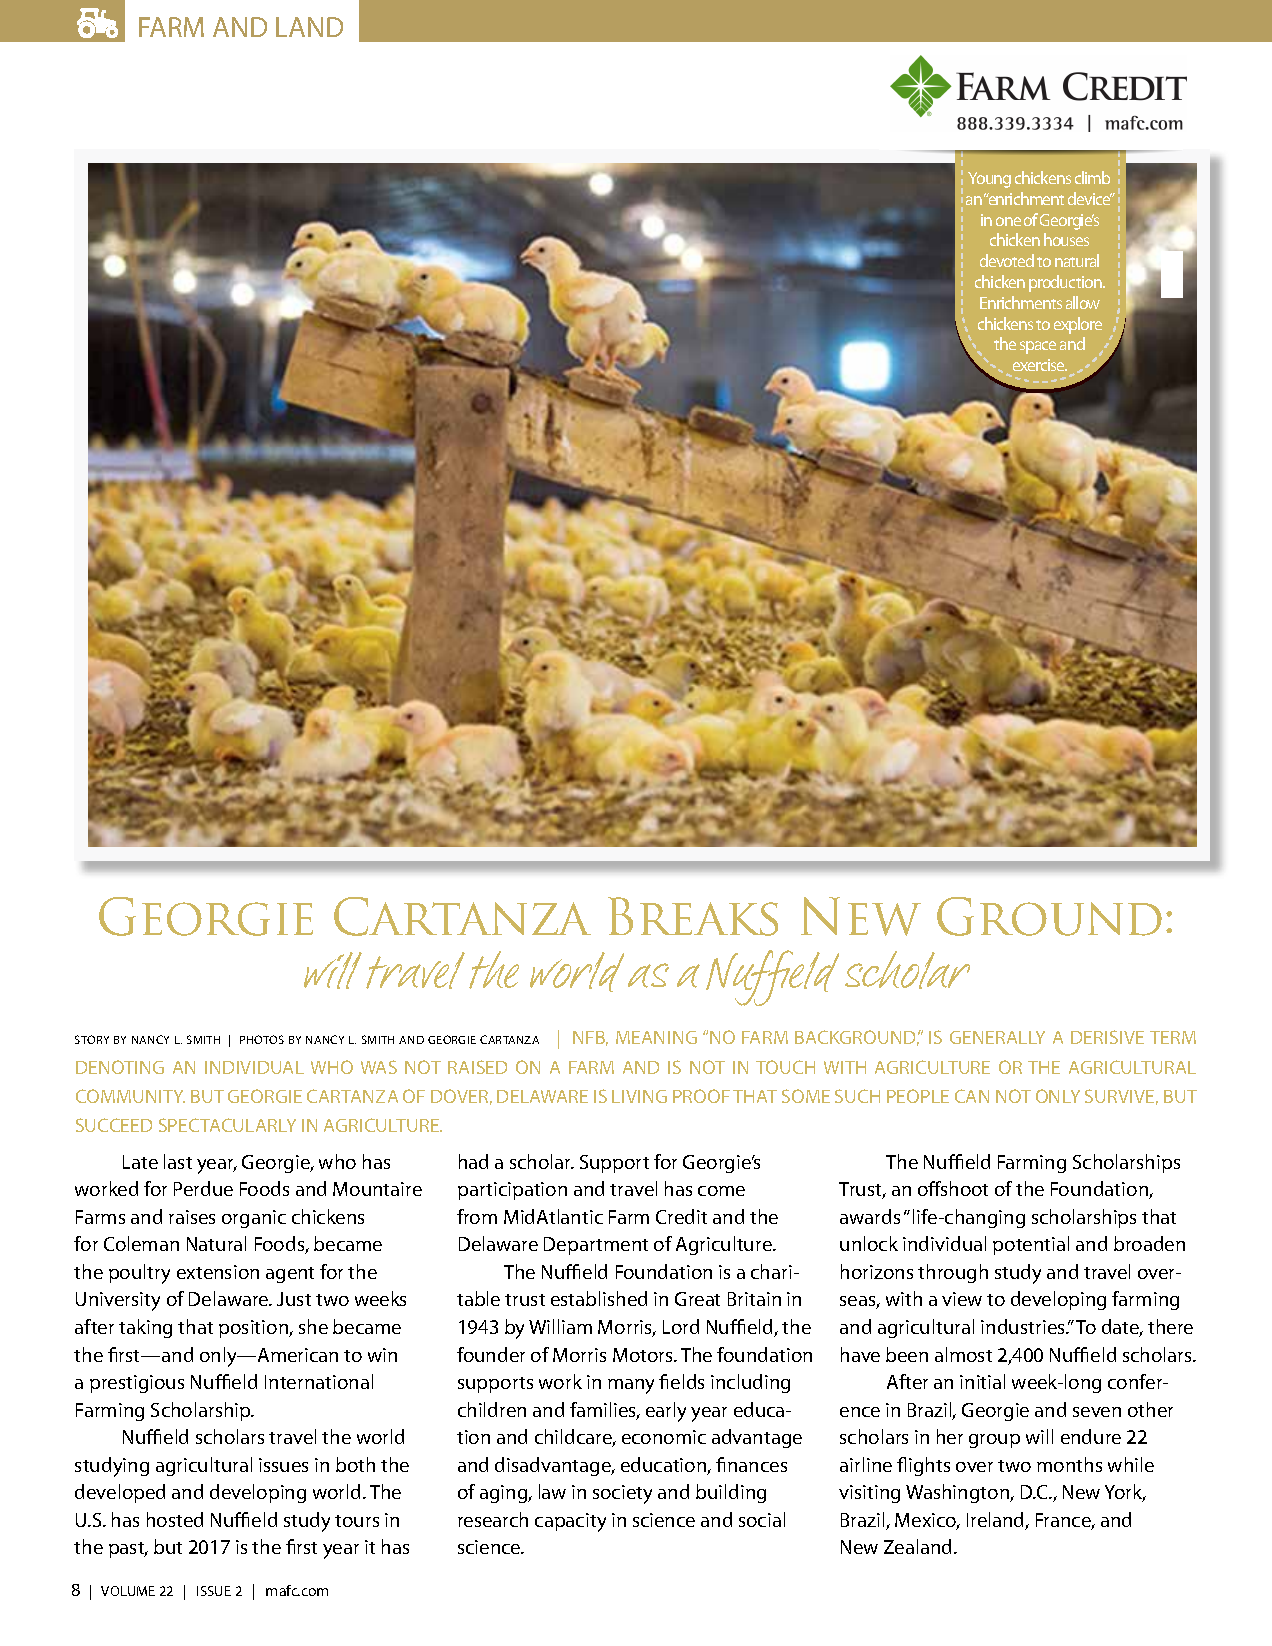  What do you see at coordinates (175, 1519) in the screenshot?
I see `hosted` at bounding box center [175, 1519].
